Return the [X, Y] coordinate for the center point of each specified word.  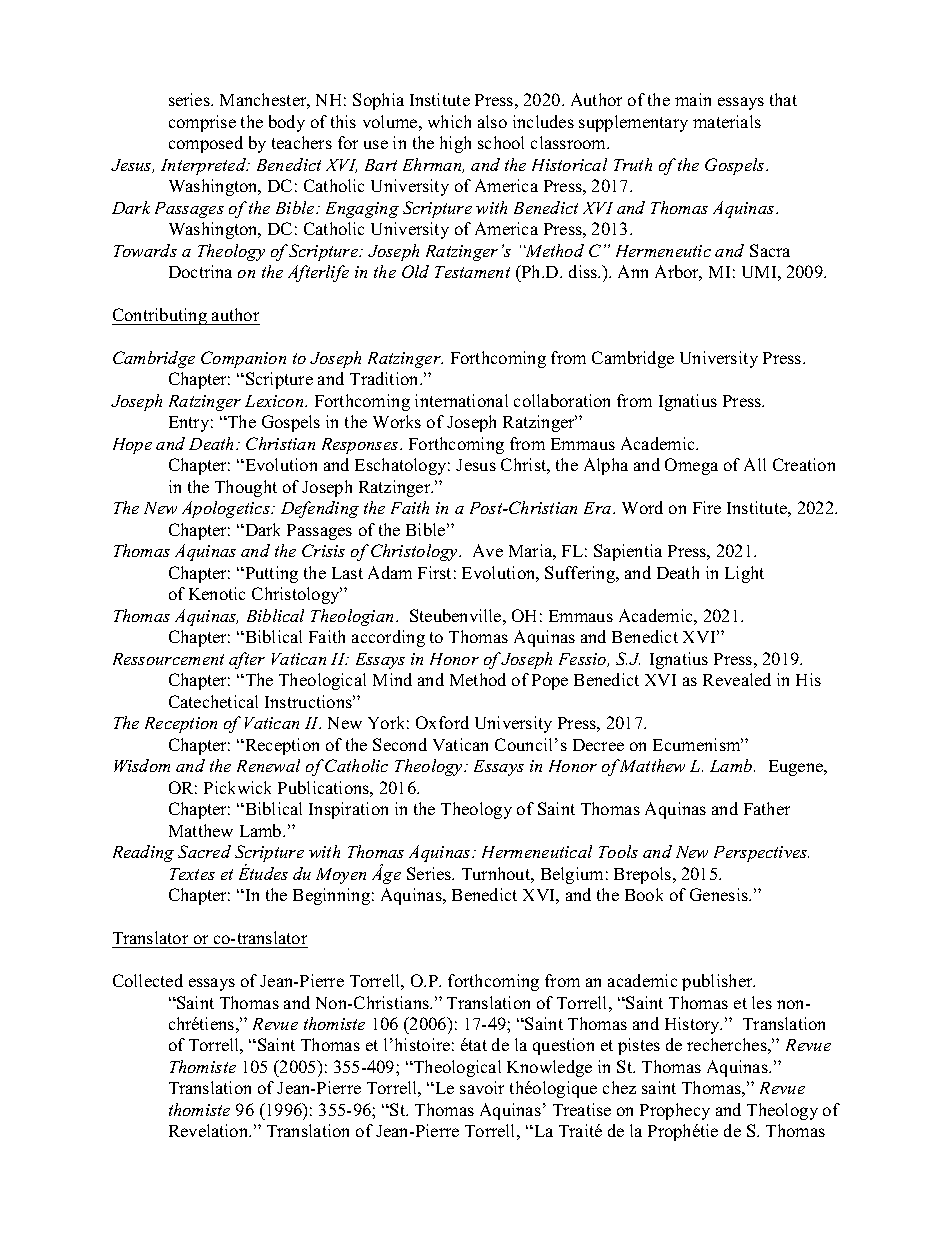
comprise [202, 123]
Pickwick [237, 787]
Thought [246, 488]
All [755, 464]
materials [727, 121]
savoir [482, 1087]
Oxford [442, 722]
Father [767, 808]
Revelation [210, 1130]
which [449, 121]
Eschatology [402, 466]
